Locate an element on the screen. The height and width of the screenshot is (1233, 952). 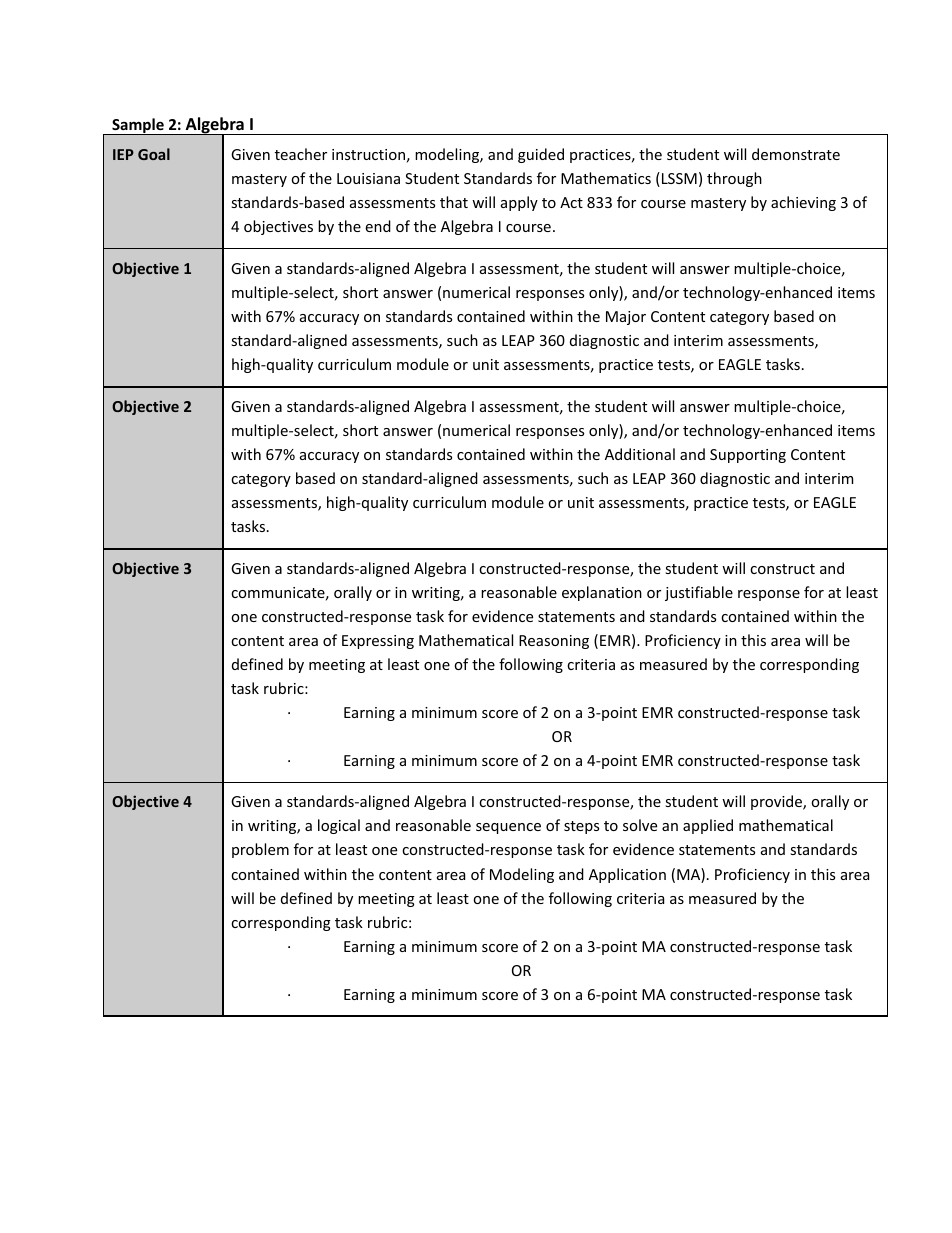
Expressing is located at coordinates (378, 642).
